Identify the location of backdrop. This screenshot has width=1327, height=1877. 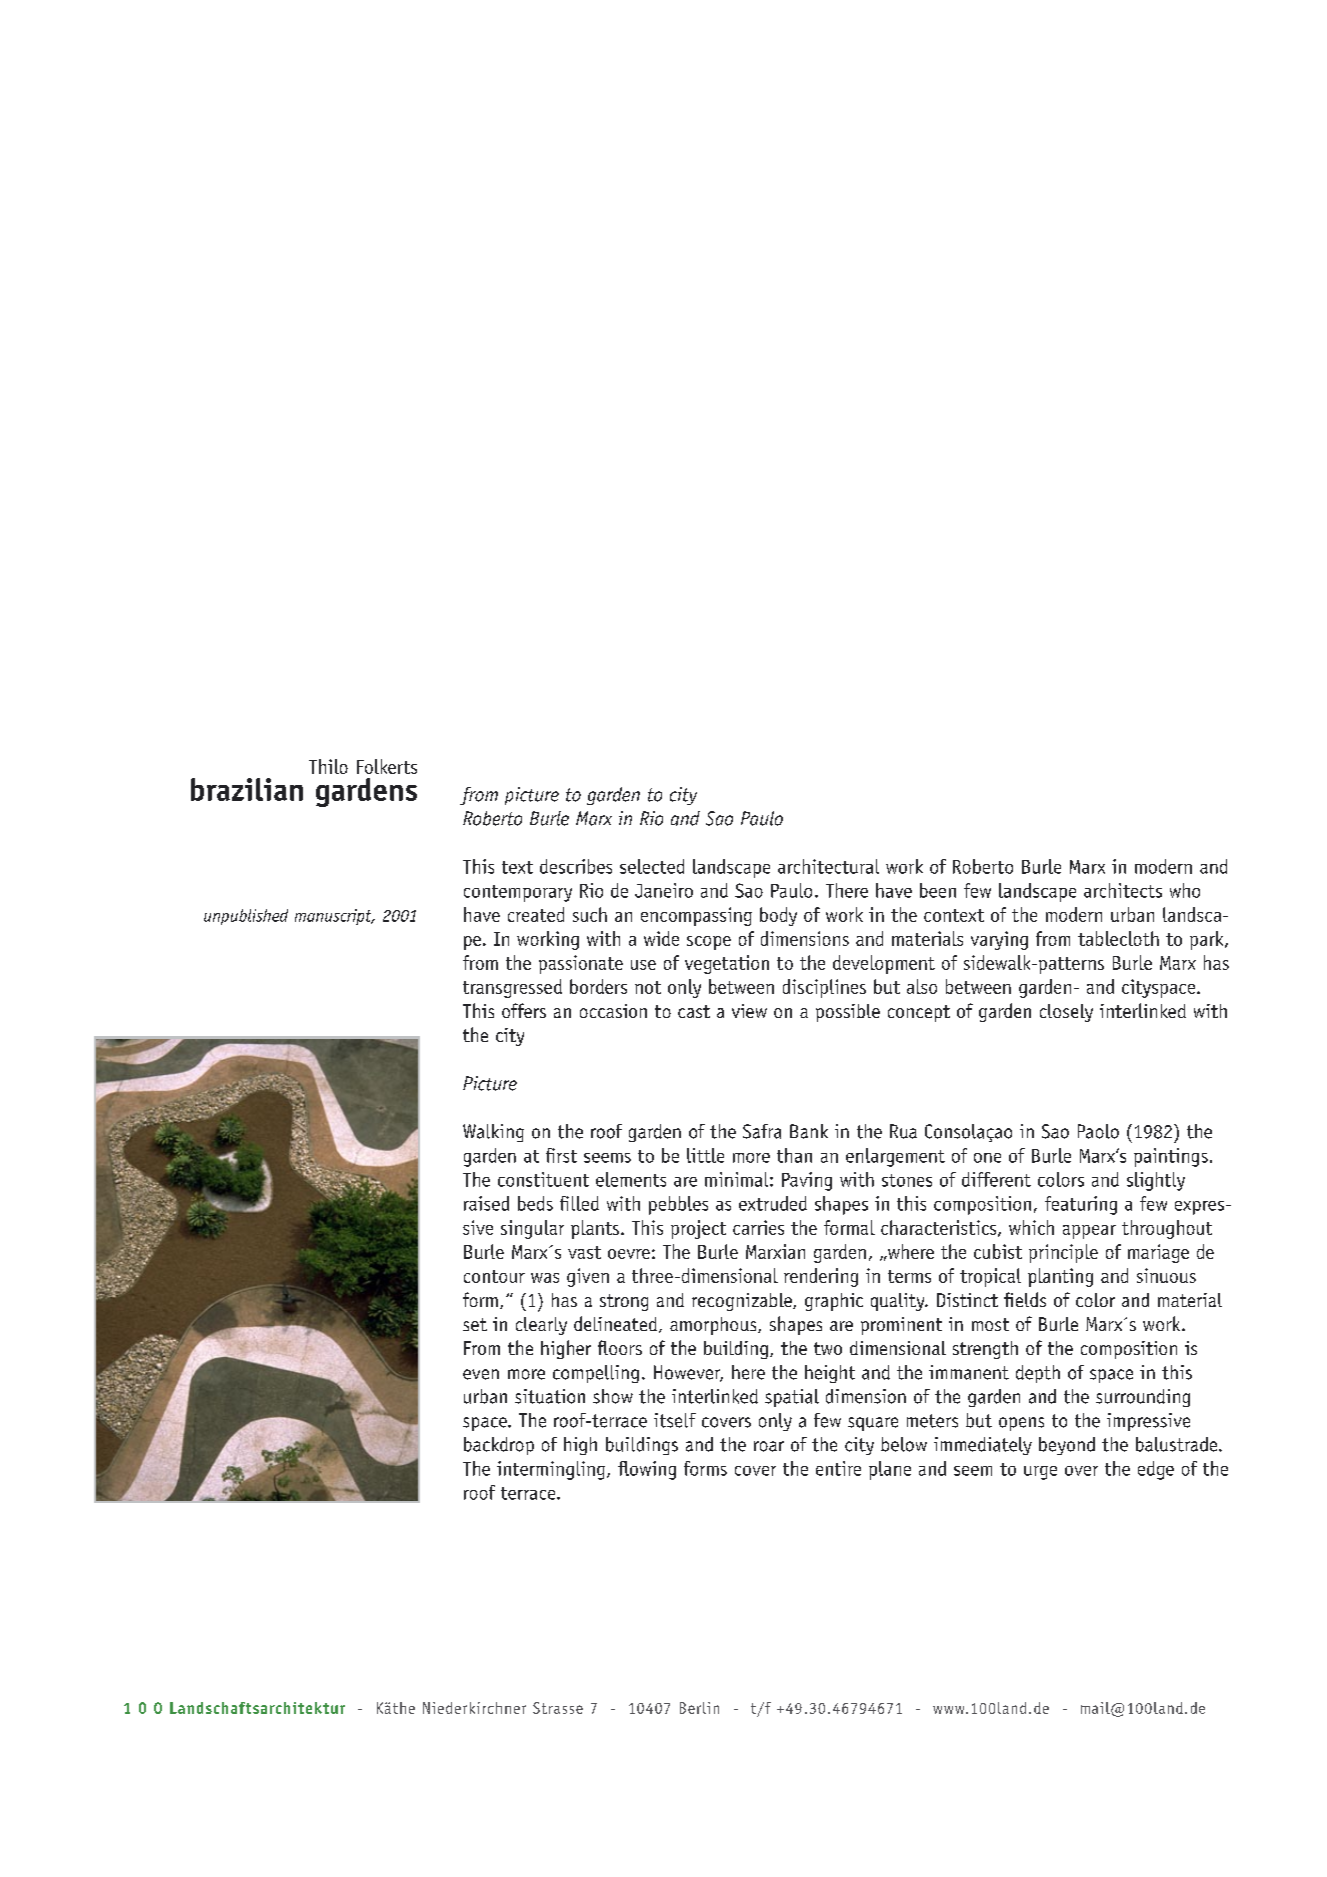
(499, 1446).
